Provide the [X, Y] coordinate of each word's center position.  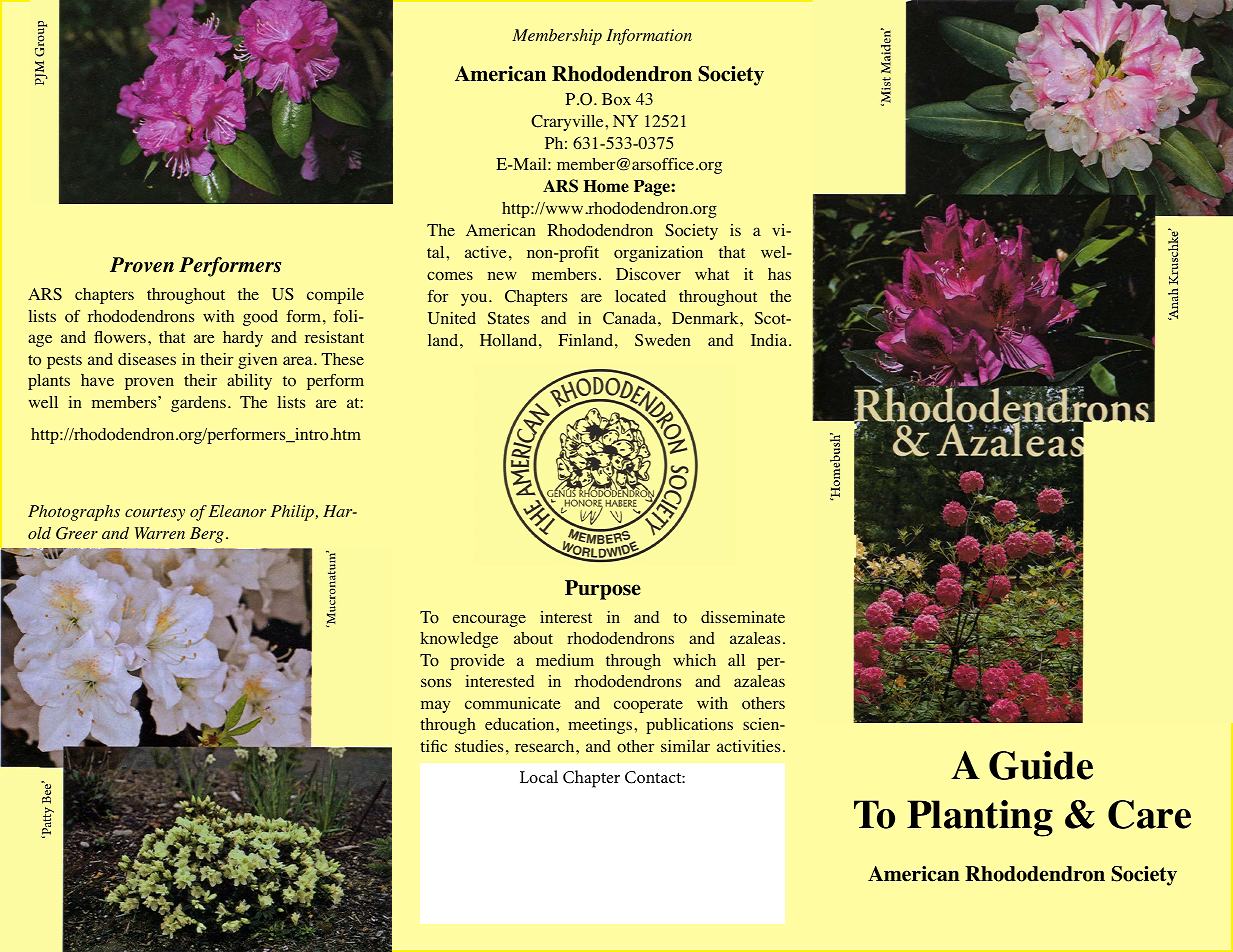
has [779, 274]
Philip [292, 513]
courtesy [155, 514]
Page [653, 188]
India [770, 340]
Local [539, 776]
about [533, 638]
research [546, 746]
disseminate [743, 617]
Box [616, 99]
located [640, 296]
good [260, 318]
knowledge [459, 640]
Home [606, 186]
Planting [980, 818]
